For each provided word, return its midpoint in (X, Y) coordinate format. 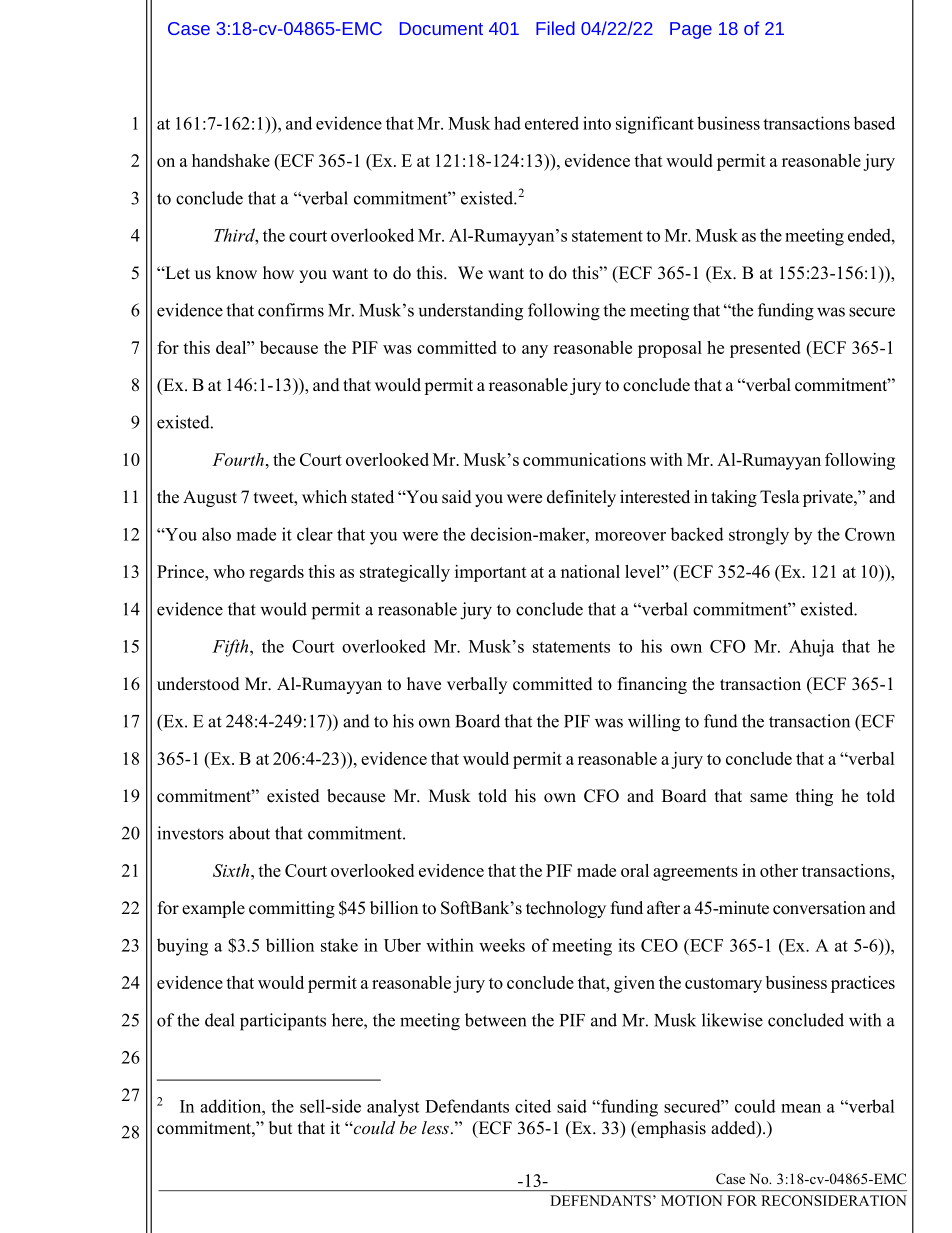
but (280, 1128)
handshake (231, 160)
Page (691, 30)
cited (533, 1106)
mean (801, 1108)
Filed (555, 28)
